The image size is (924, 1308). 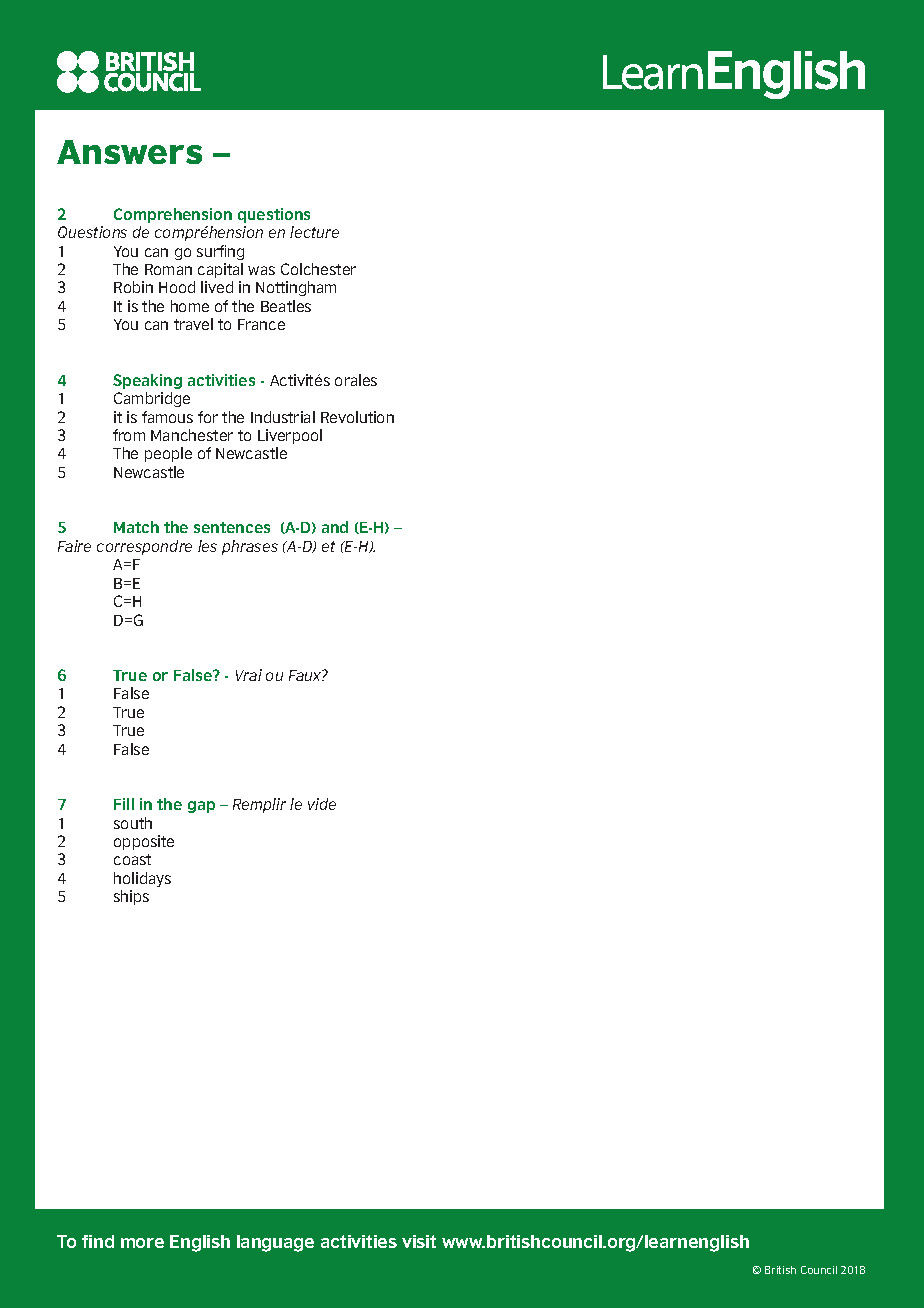 I want to click on coast, so click(x=132, y=859).
